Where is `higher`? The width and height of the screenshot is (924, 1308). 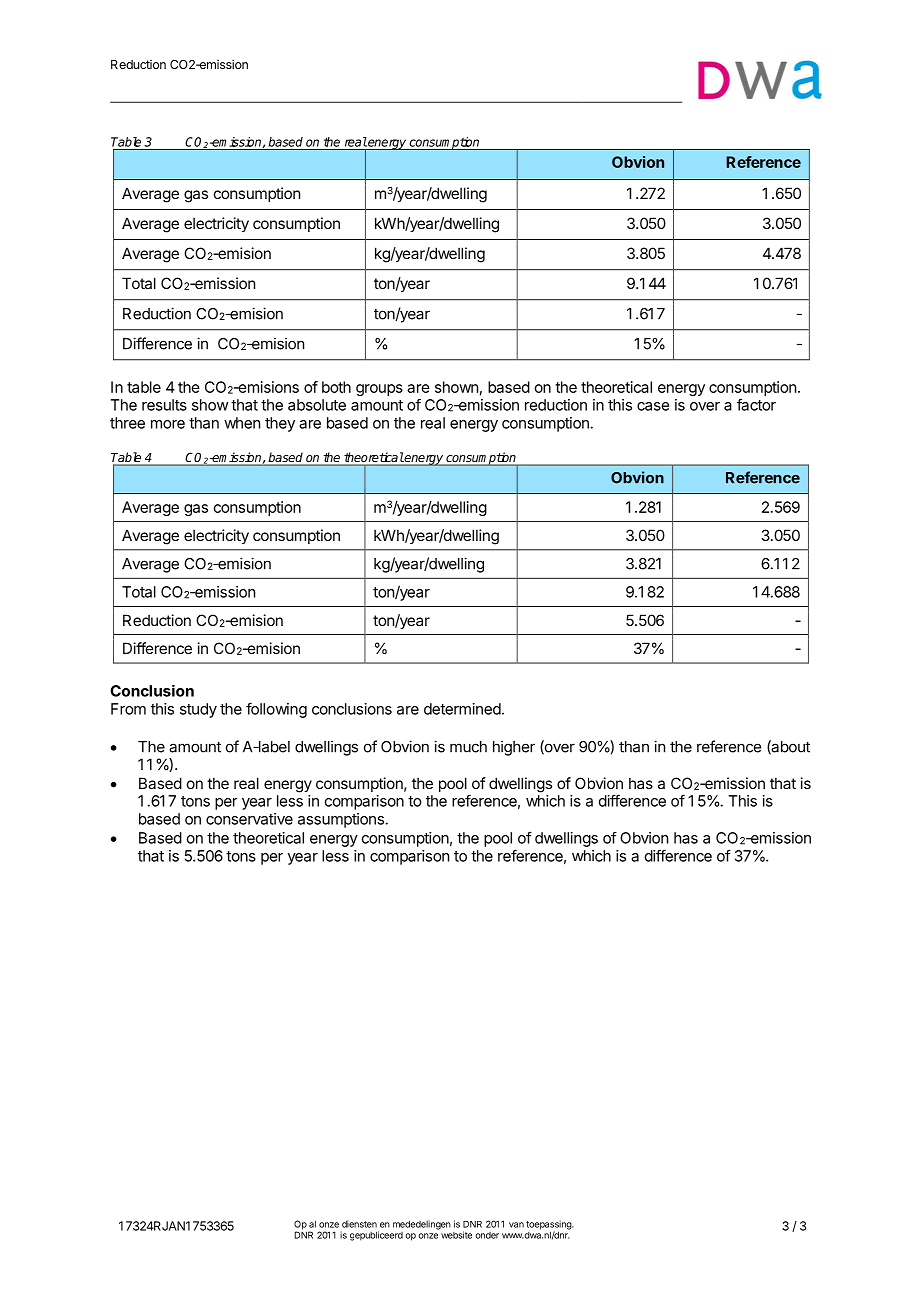
higher is located at coordinates (514, 748).
